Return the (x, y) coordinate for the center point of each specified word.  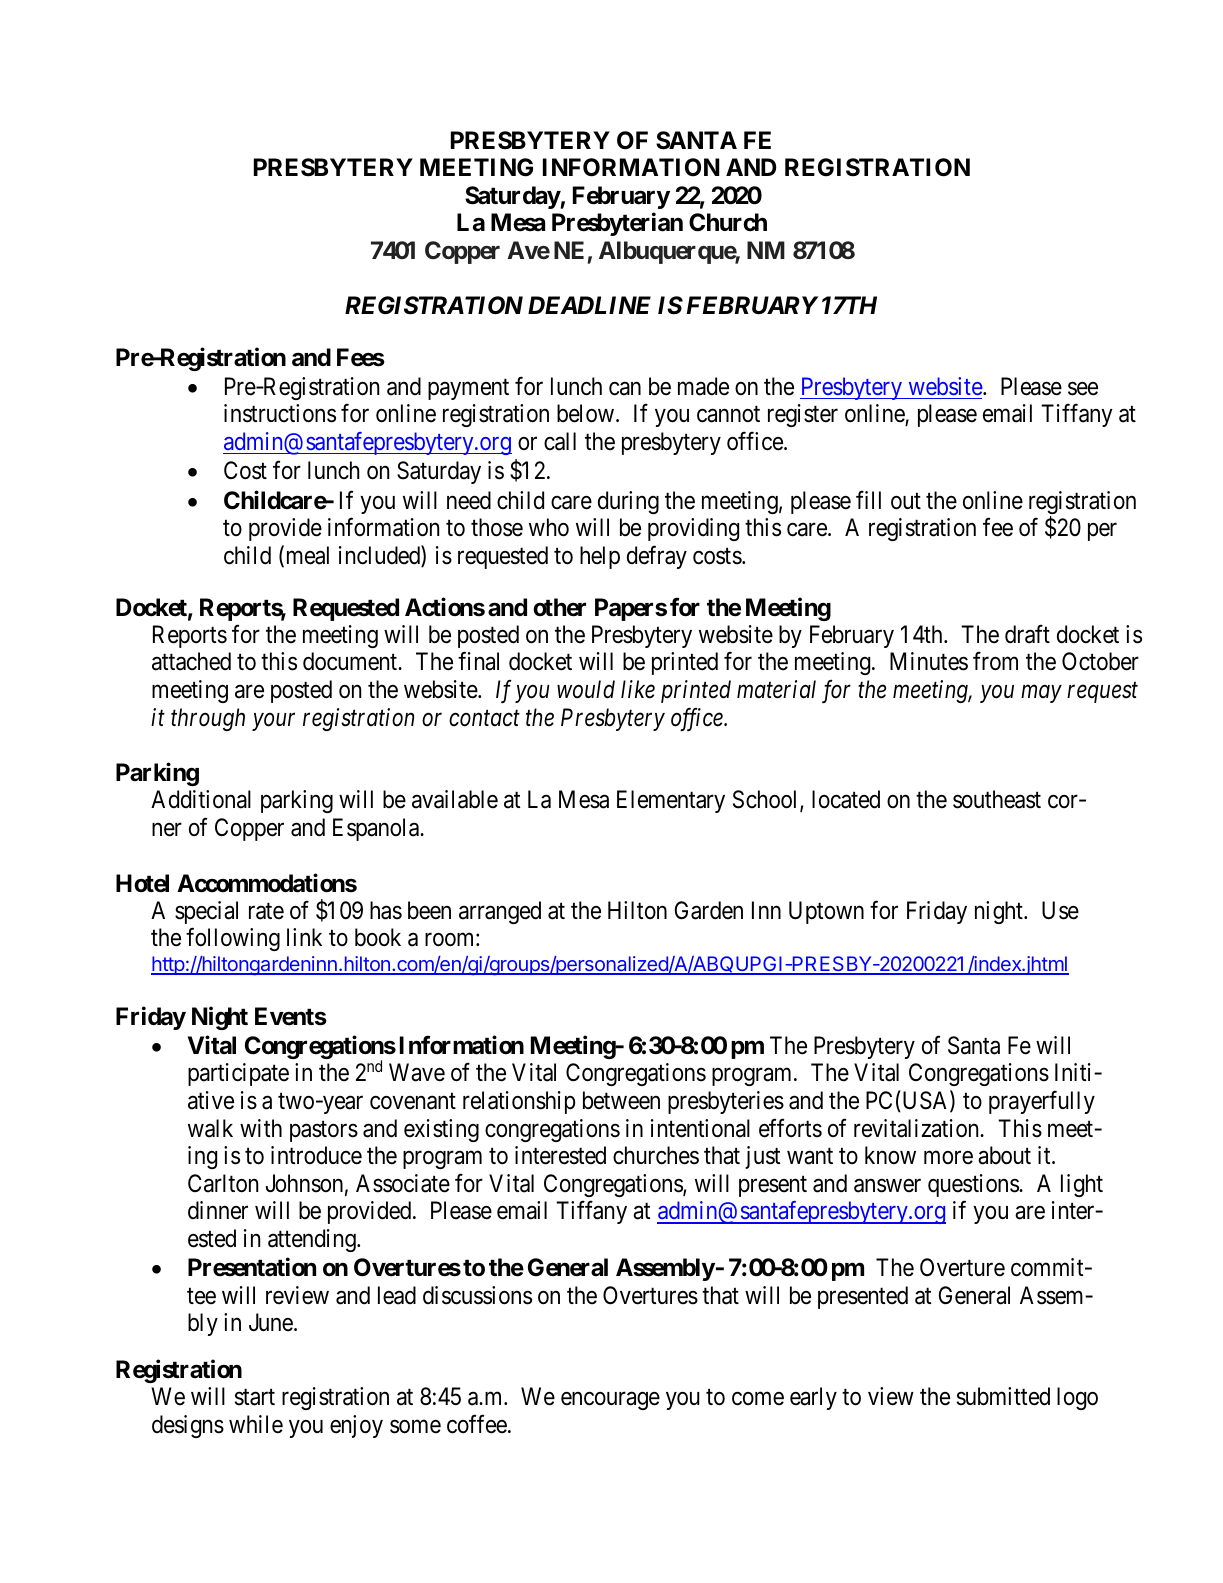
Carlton (223, 1183)
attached (191, 661)
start (255, 1397)
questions (974, 1185)
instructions (280, 413)
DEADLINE (589, 305)
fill (868, 500)
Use (1060, 910)
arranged (500, 912)
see (1083, 389)
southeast (997, 799)
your (273, 722)
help (600, 557)
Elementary (671, 801)
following (233, 939)
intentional (700, 1128)
